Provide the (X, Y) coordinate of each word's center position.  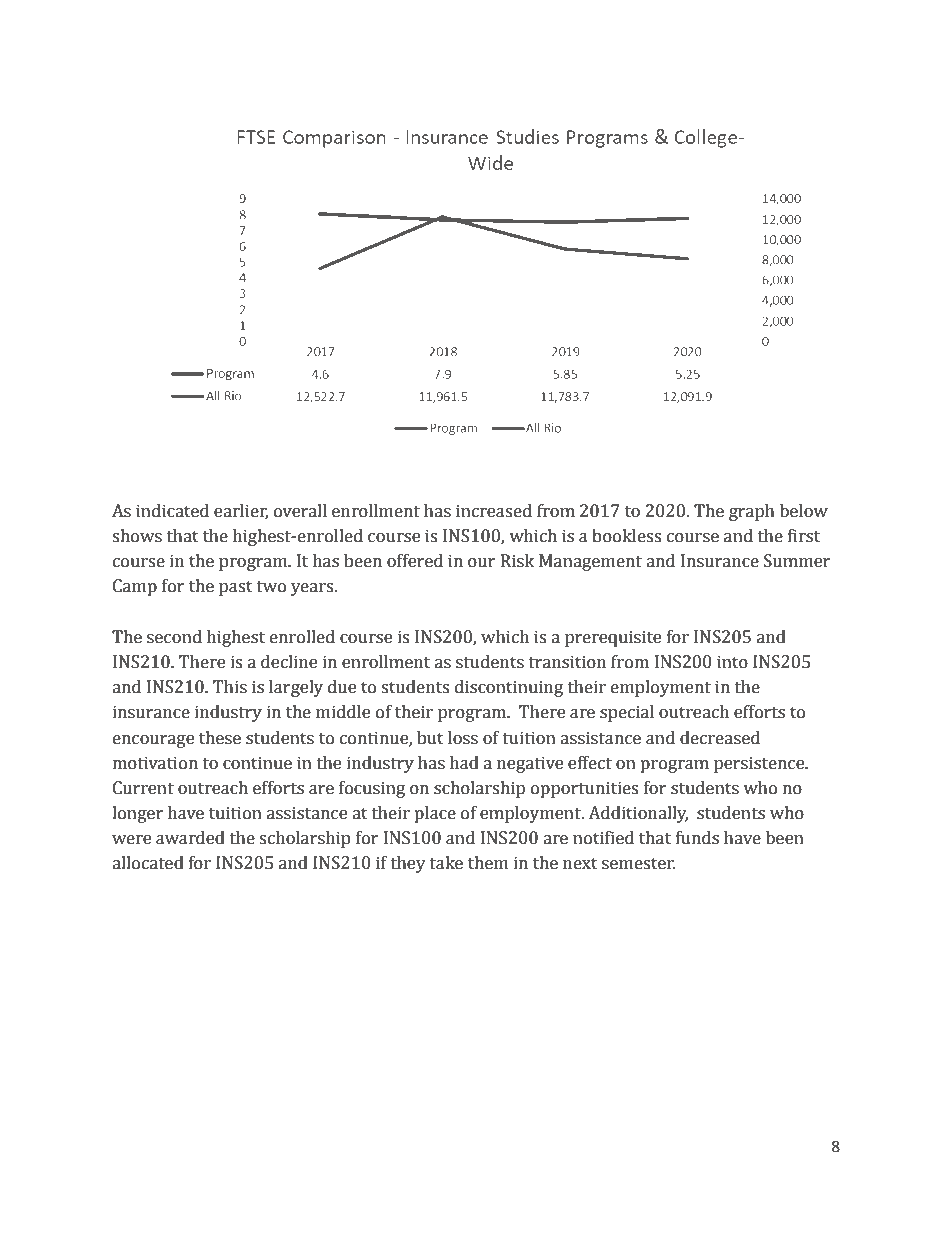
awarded (190, 838)
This (230, 687)
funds (697, 838)
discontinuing (509, 688)
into (732, 662)
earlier (241, 511)
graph (752, 512)
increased (494, 511)
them (488, 863)
